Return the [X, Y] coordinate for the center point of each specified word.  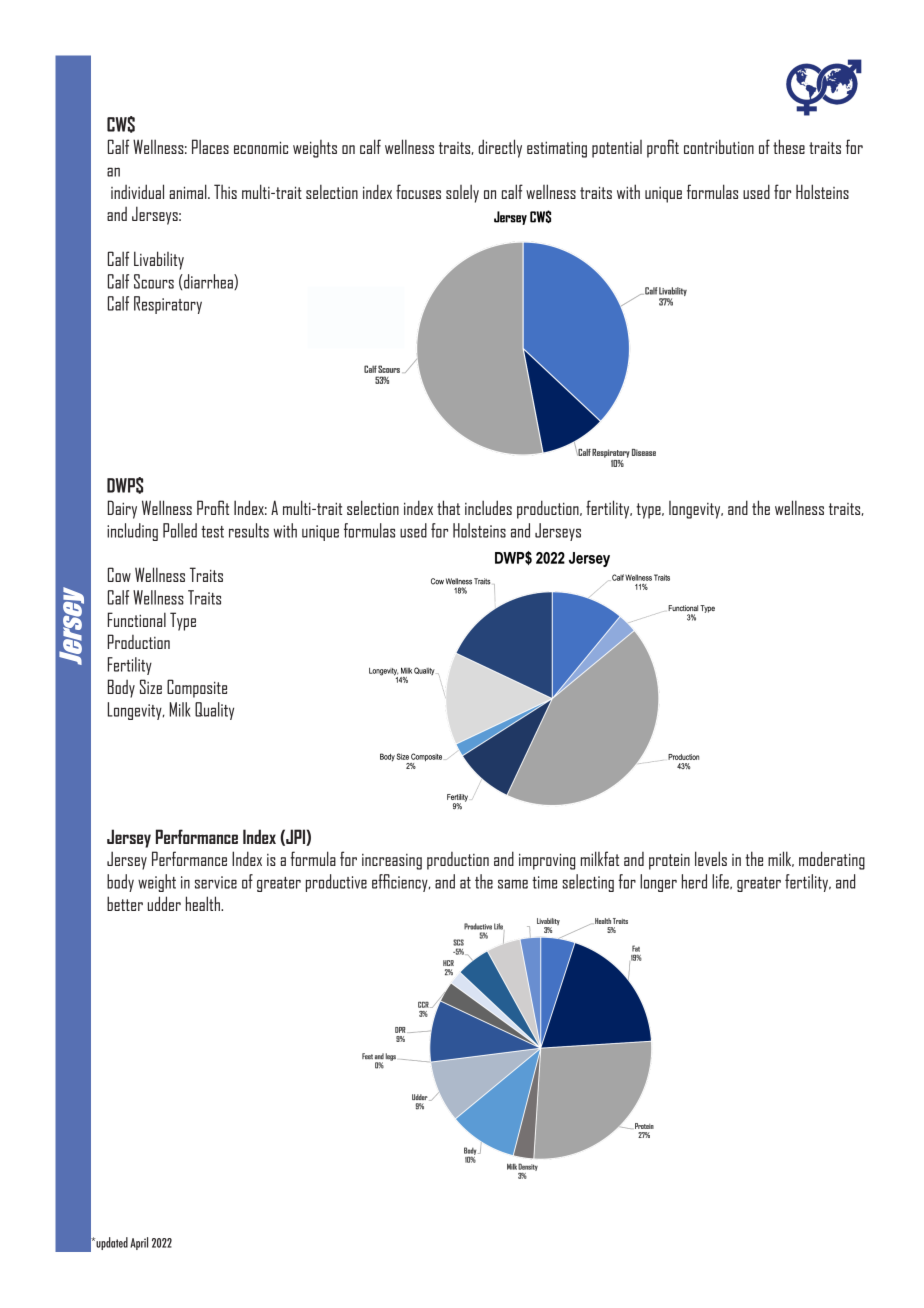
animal [189, 191]
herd [694, 881]
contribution [719, 146]
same [513, 884]
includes [488, 507]
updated [111, 1243]
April [139, 1243]
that [448, 507]
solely [462, 193]
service [216, 882]
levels [711, 858]
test [212, 532]
